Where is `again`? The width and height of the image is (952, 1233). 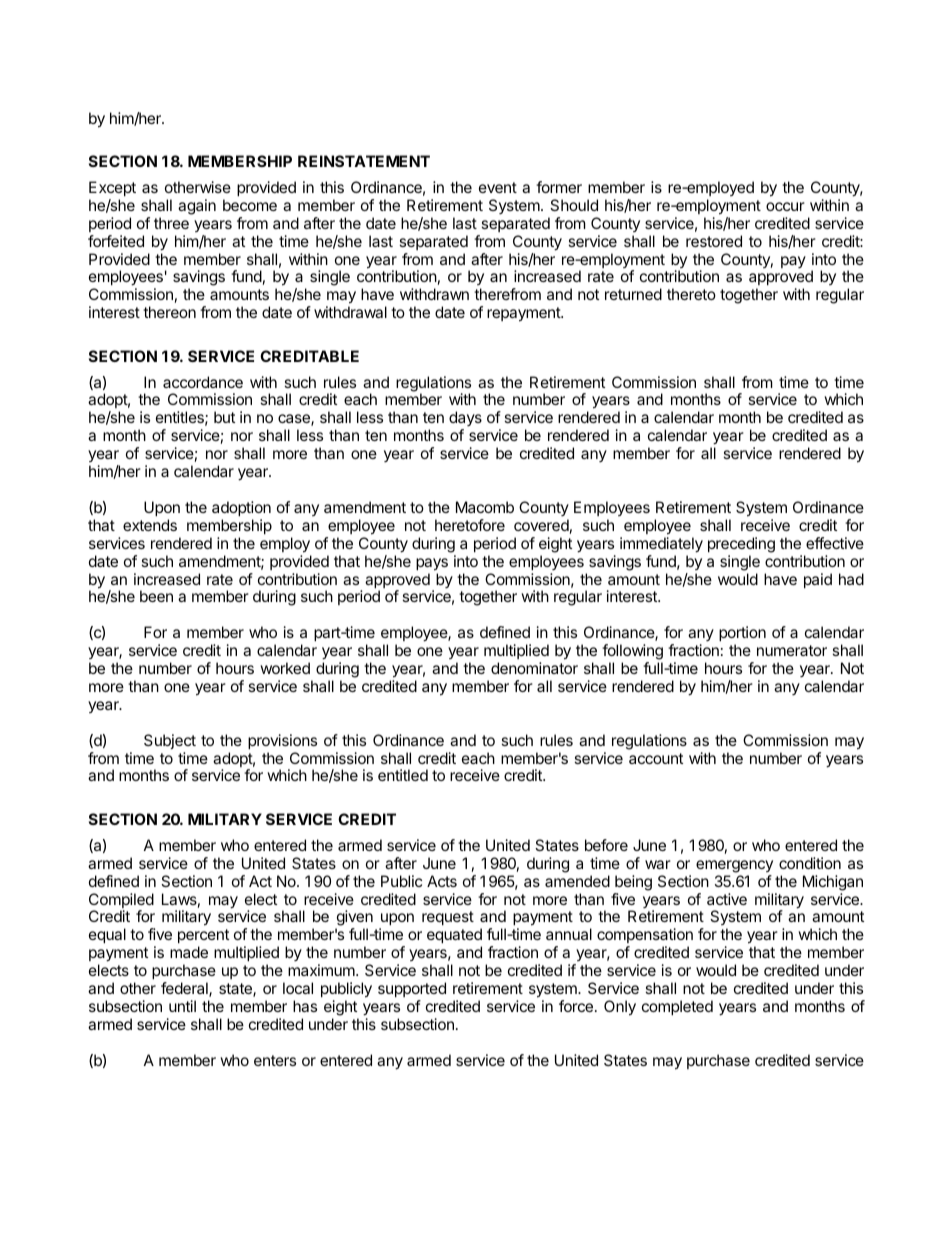
again is located at coordinates (197, 207).
